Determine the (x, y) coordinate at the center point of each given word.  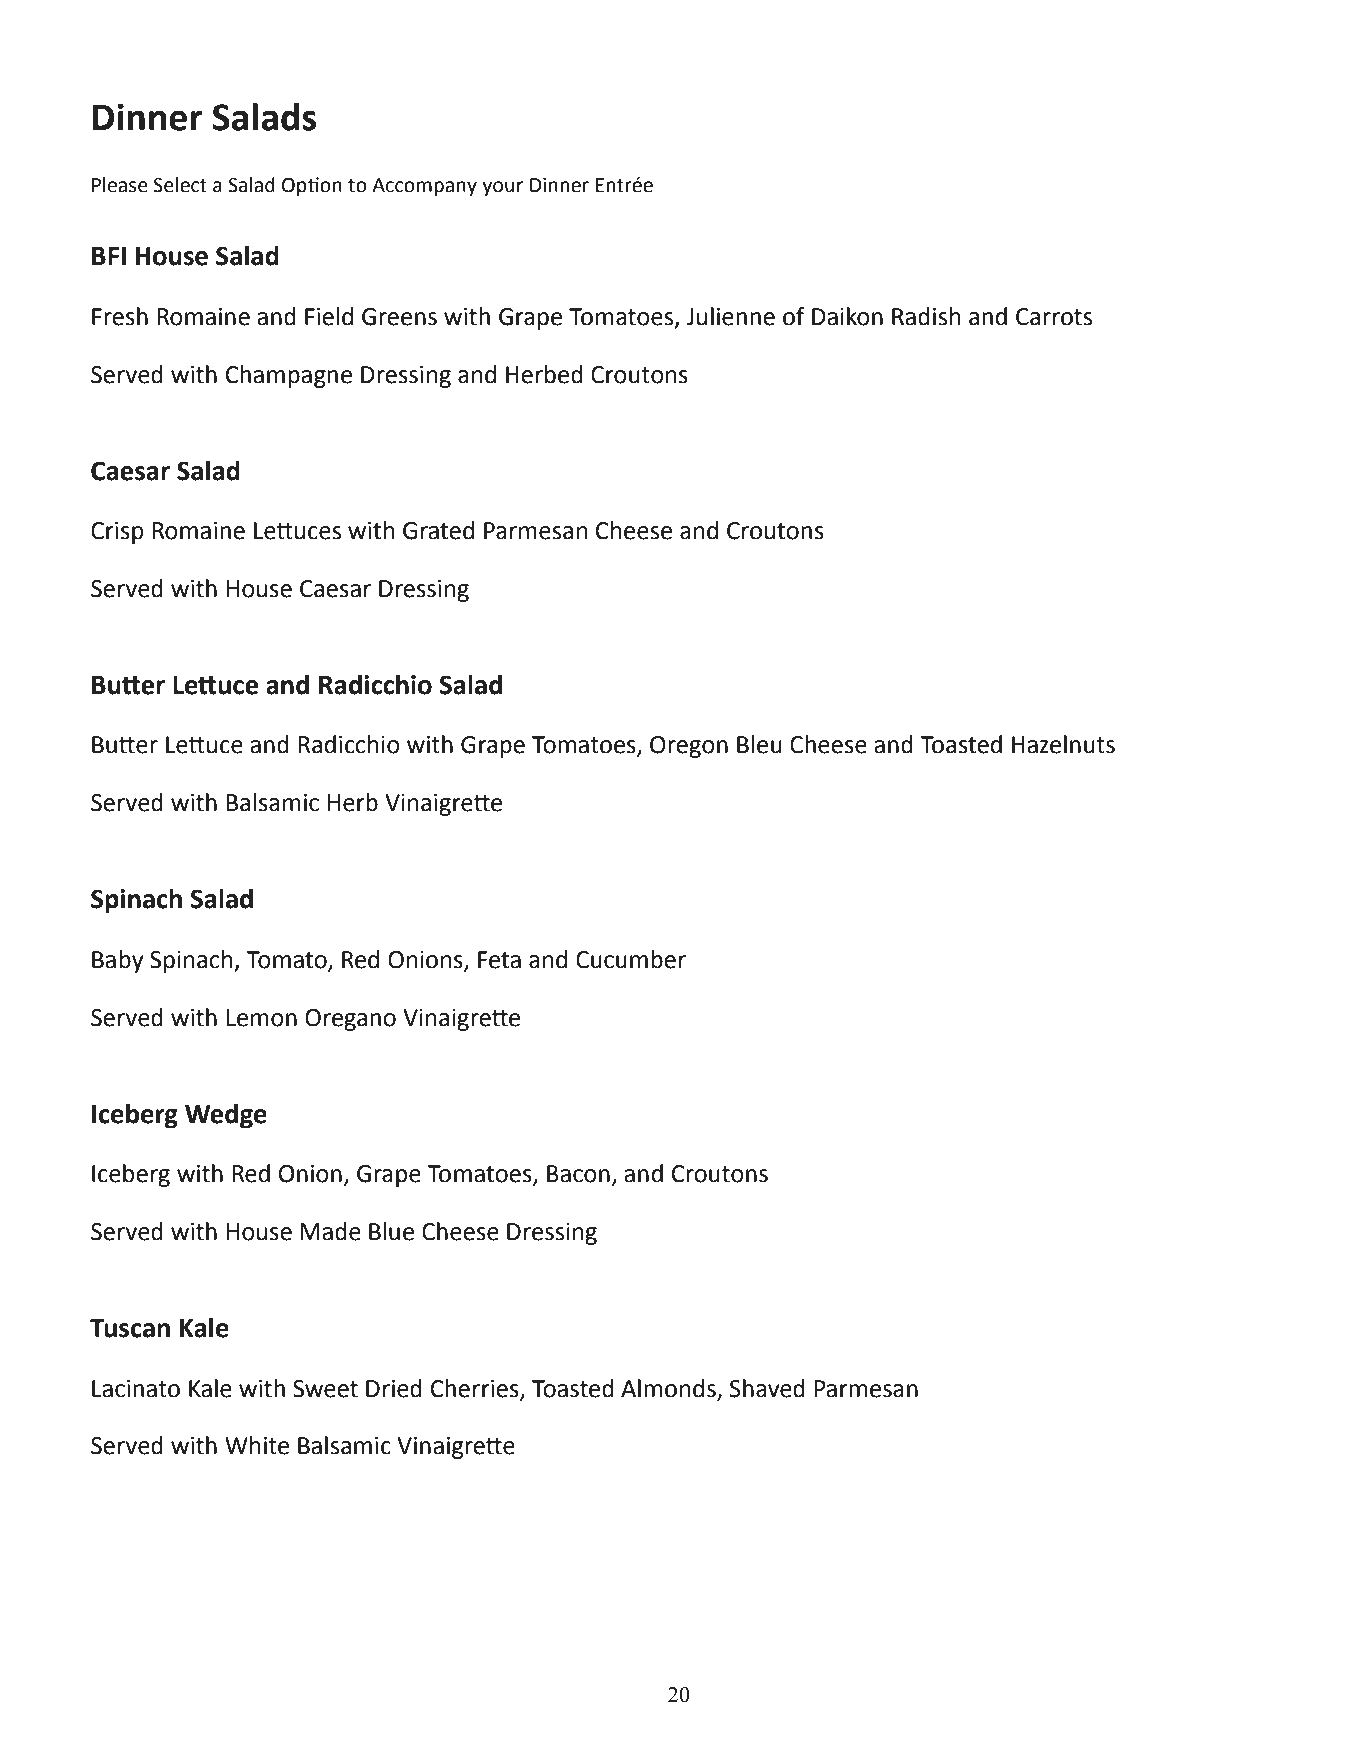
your (502, 188)
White (257, 1445)
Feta (499, 960)
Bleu (759, 744)
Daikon (847, 316)
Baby (118, 961)
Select (180, 185)
